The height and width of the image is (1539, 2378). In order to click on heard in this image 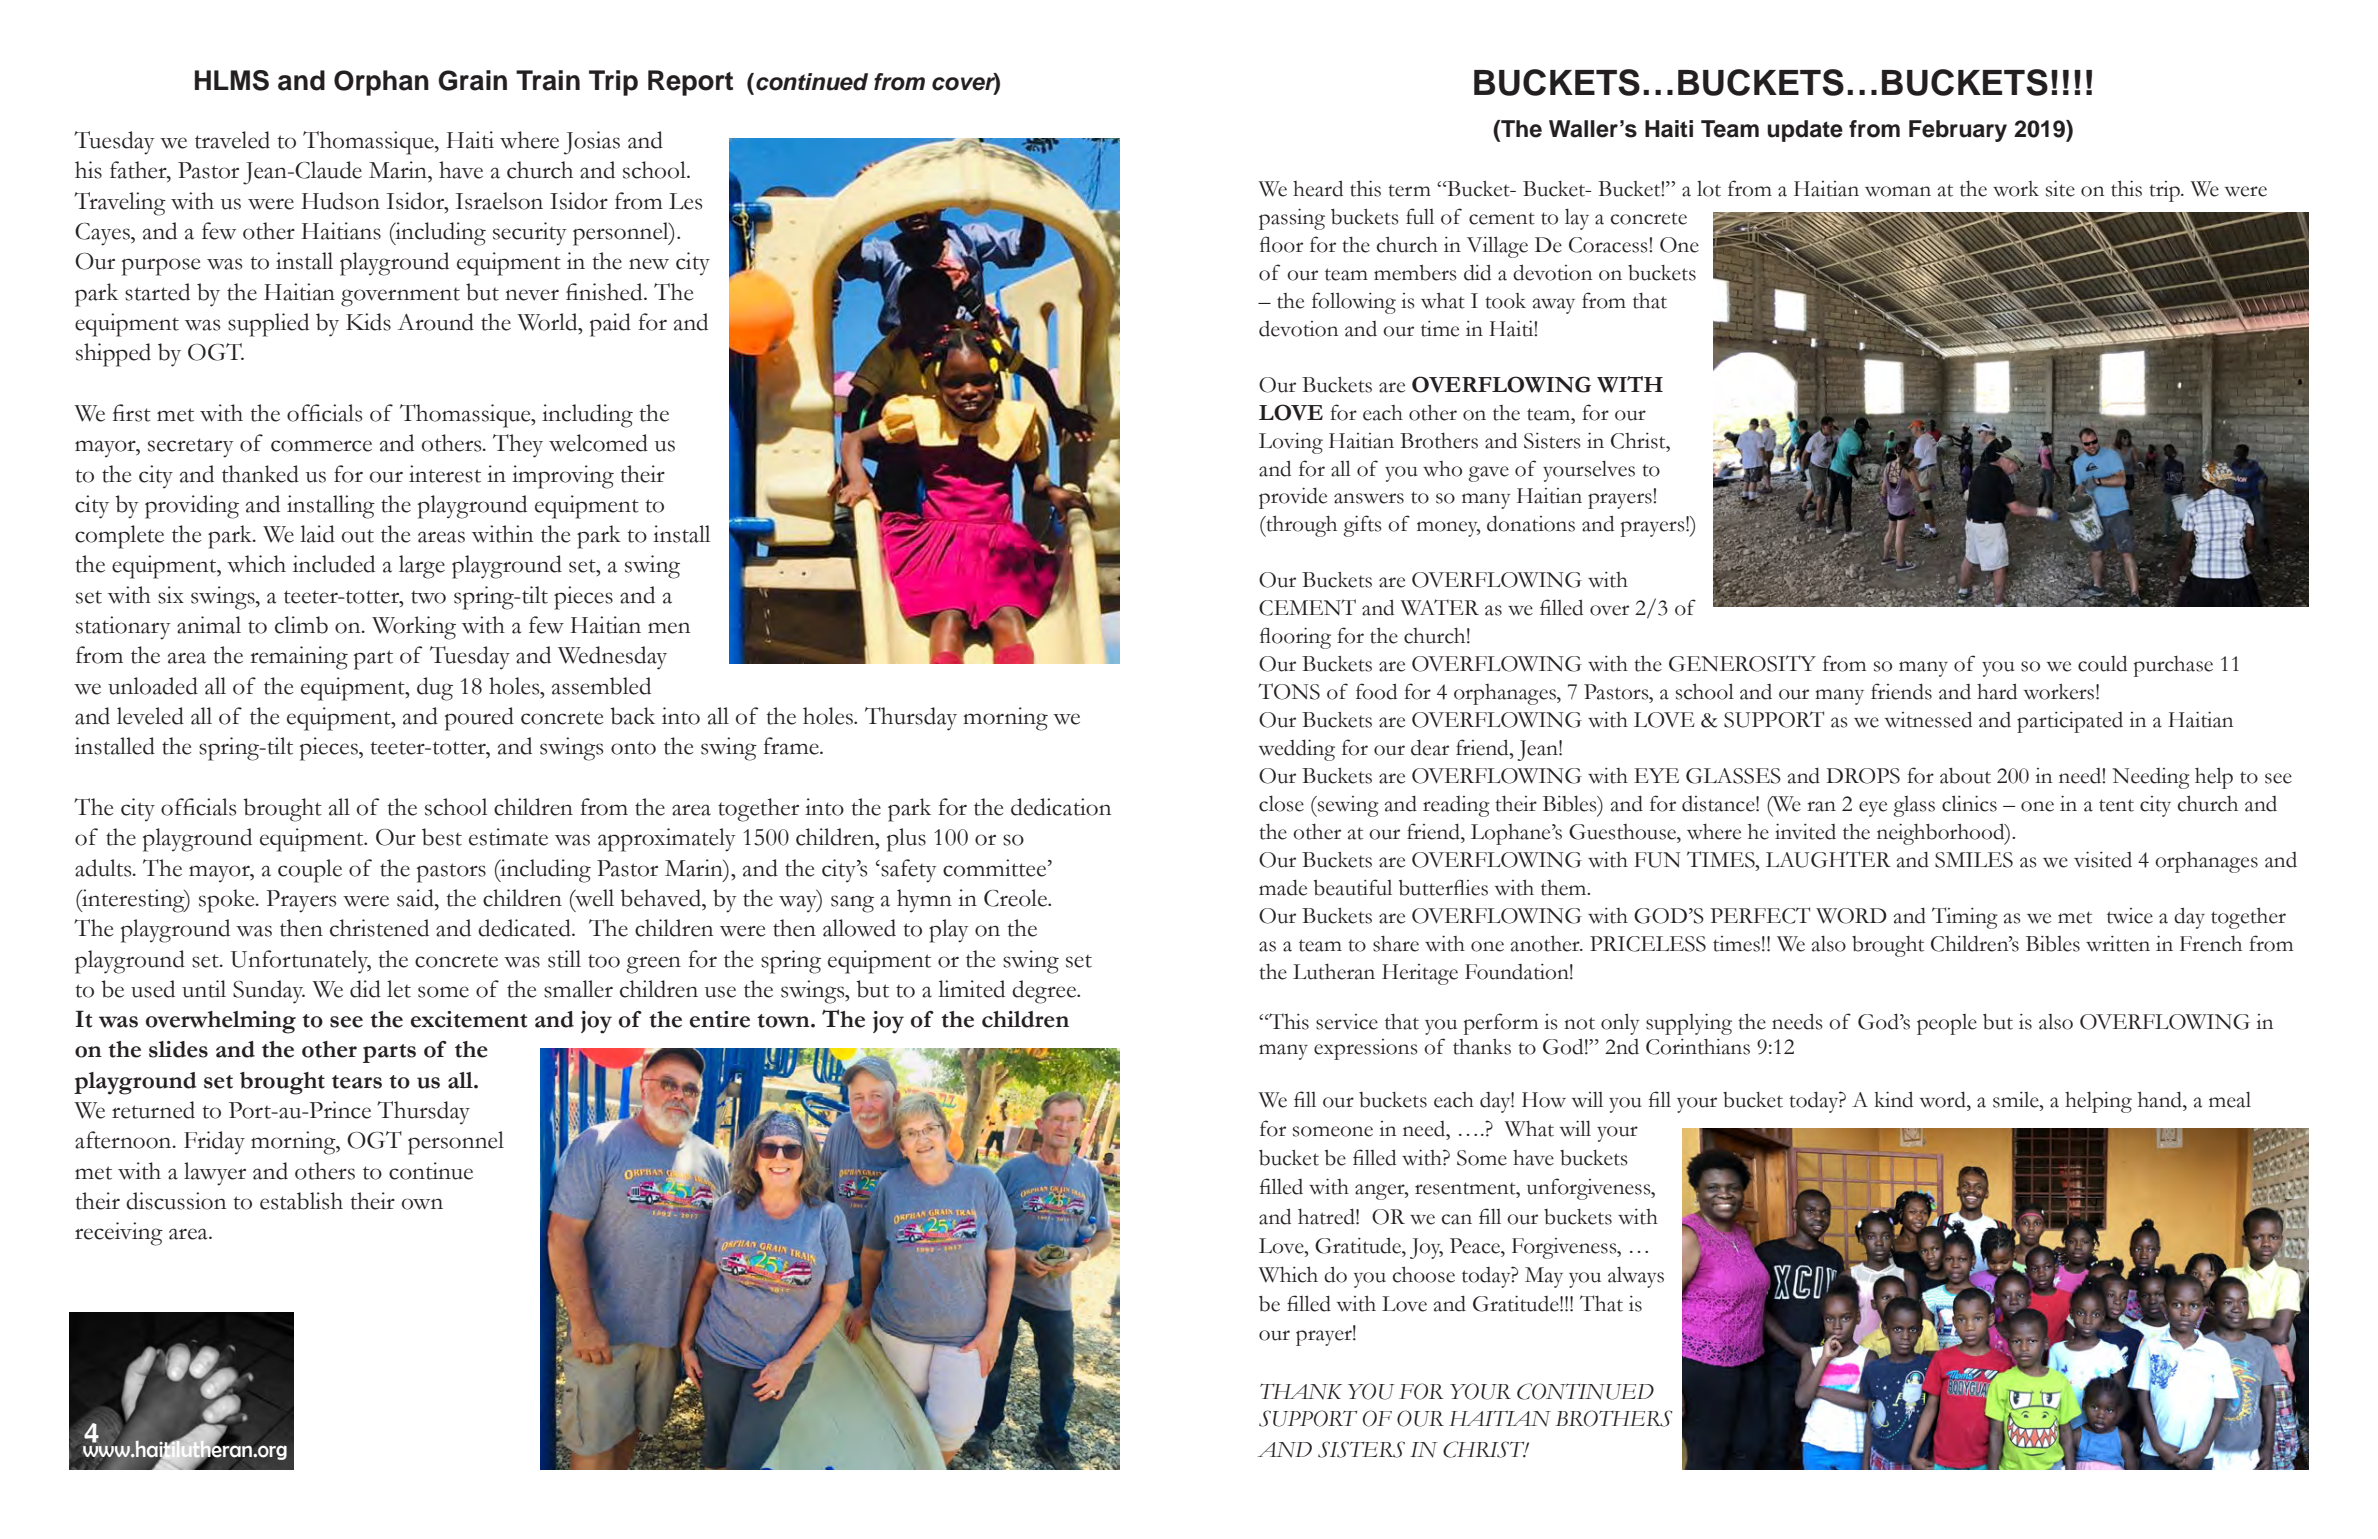, I will do `click(1318, 188)`.
